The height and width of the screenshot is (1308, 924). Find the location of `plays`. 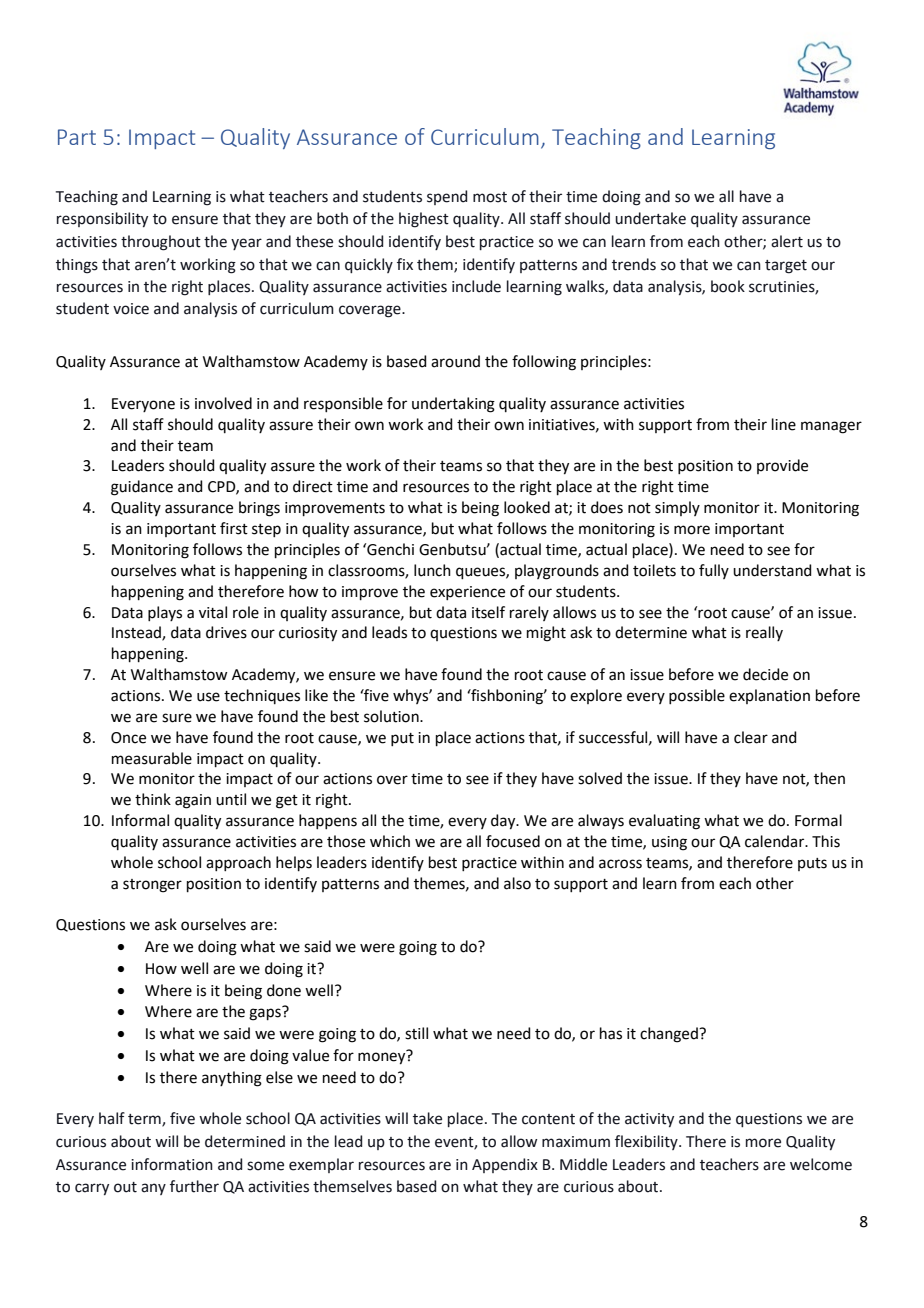

plays is located at coordinates (165, 613).
